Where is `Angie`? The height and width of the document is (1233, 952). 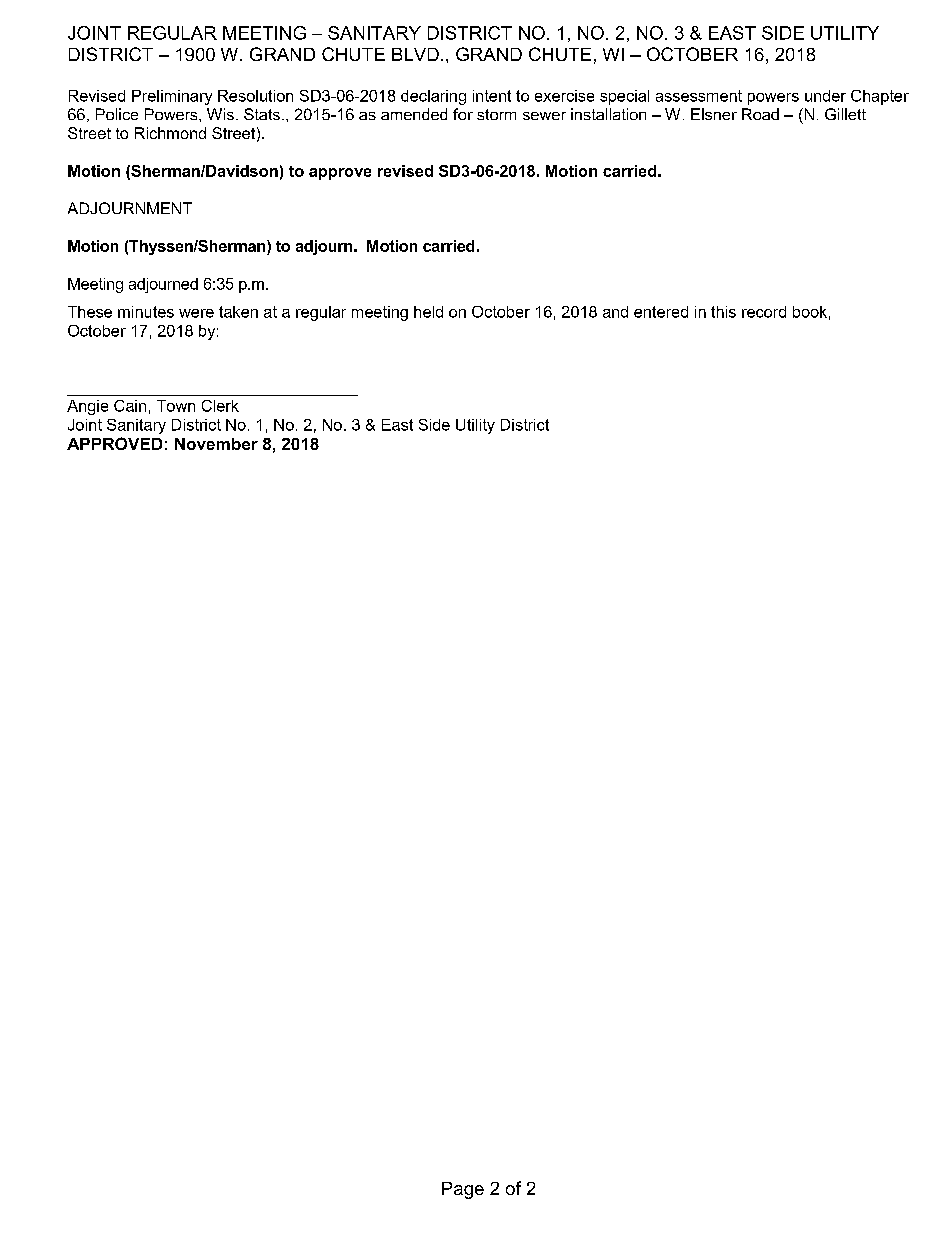
Angie is located at coordinates (87, 407).
